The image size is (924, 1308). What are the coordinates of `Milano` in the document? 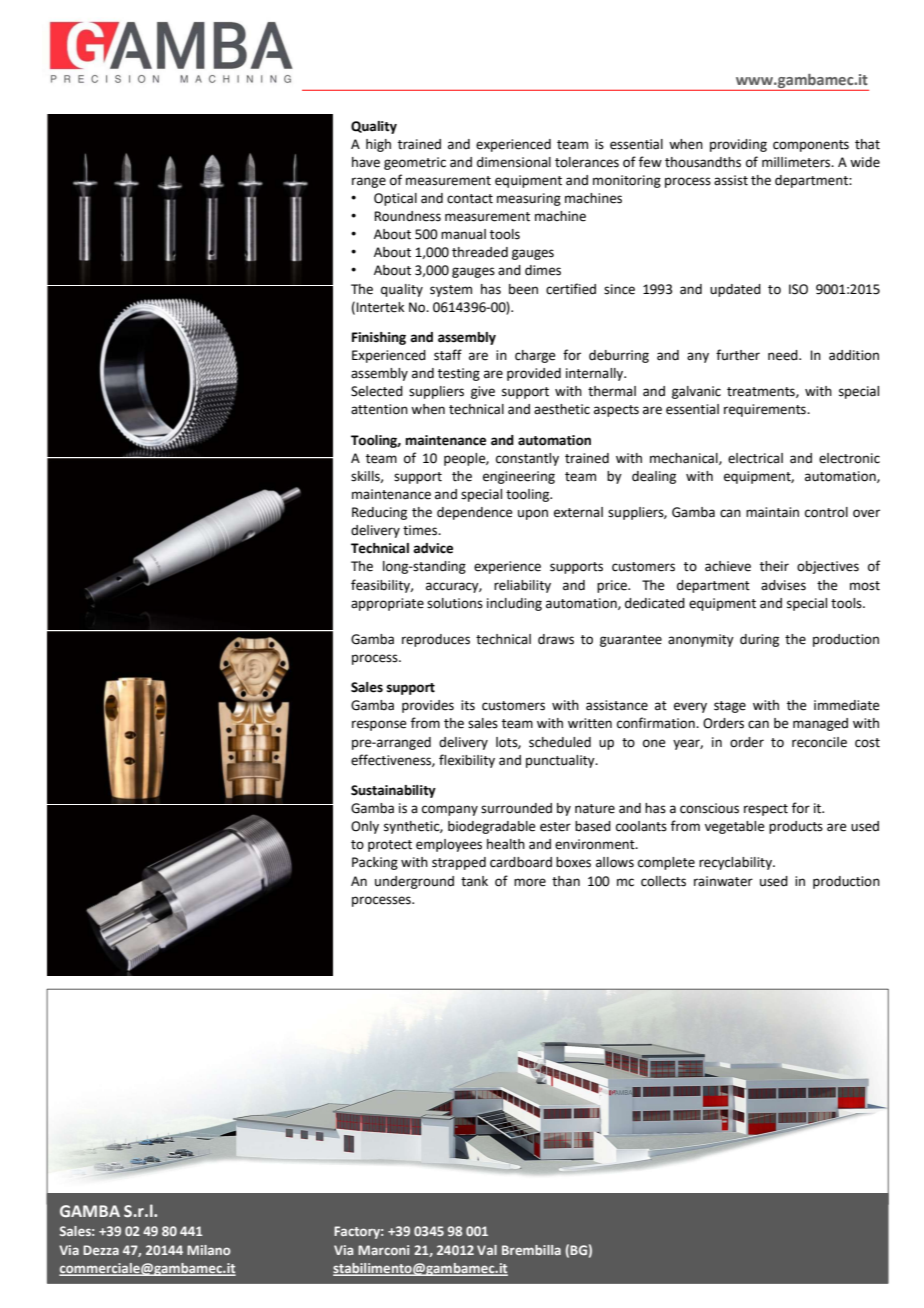 It's located at (209, 1250).
